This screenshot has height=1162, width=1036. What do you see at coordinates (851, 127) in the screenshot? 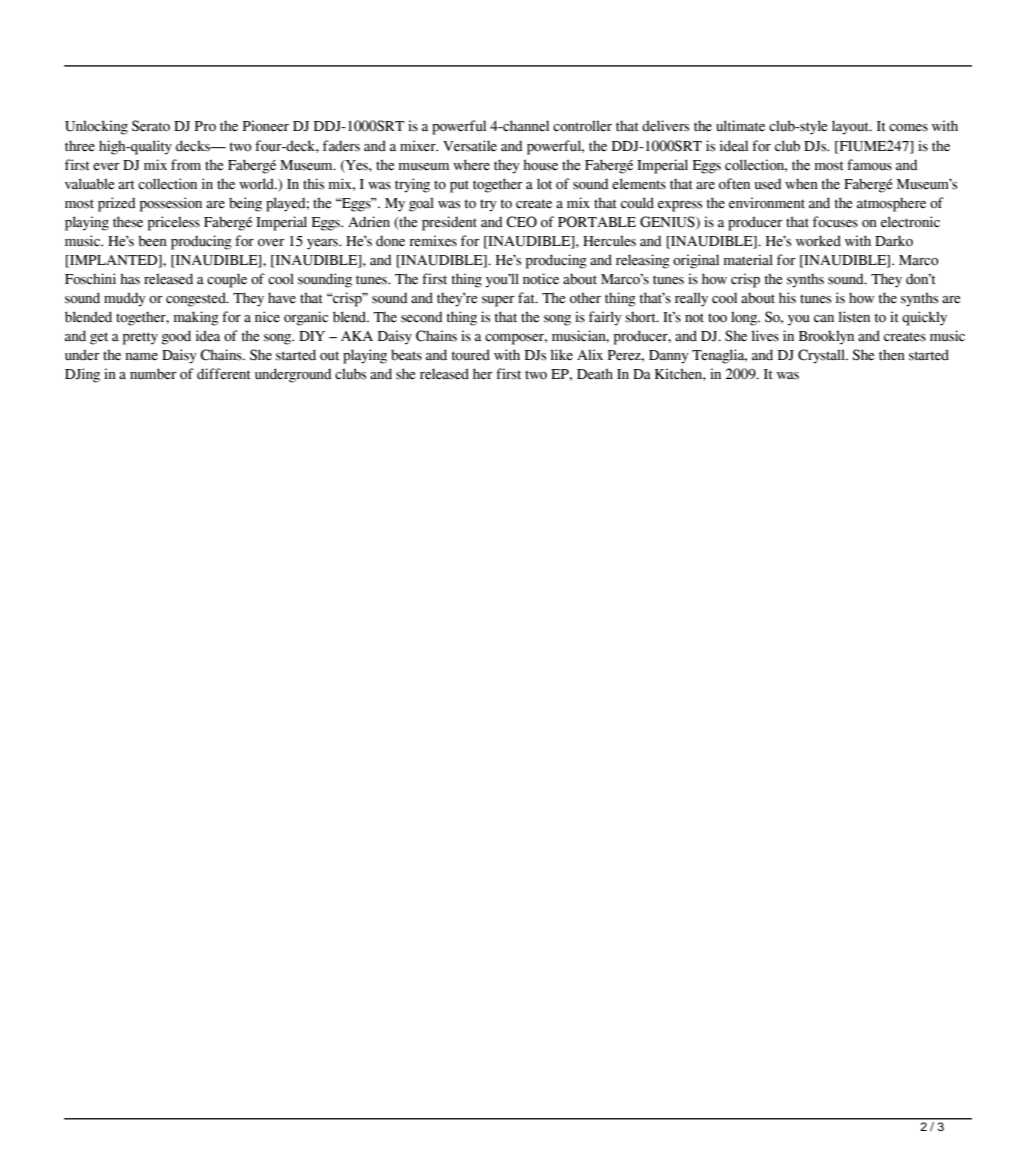
I see `layout` at bounding box center [851, 127].
